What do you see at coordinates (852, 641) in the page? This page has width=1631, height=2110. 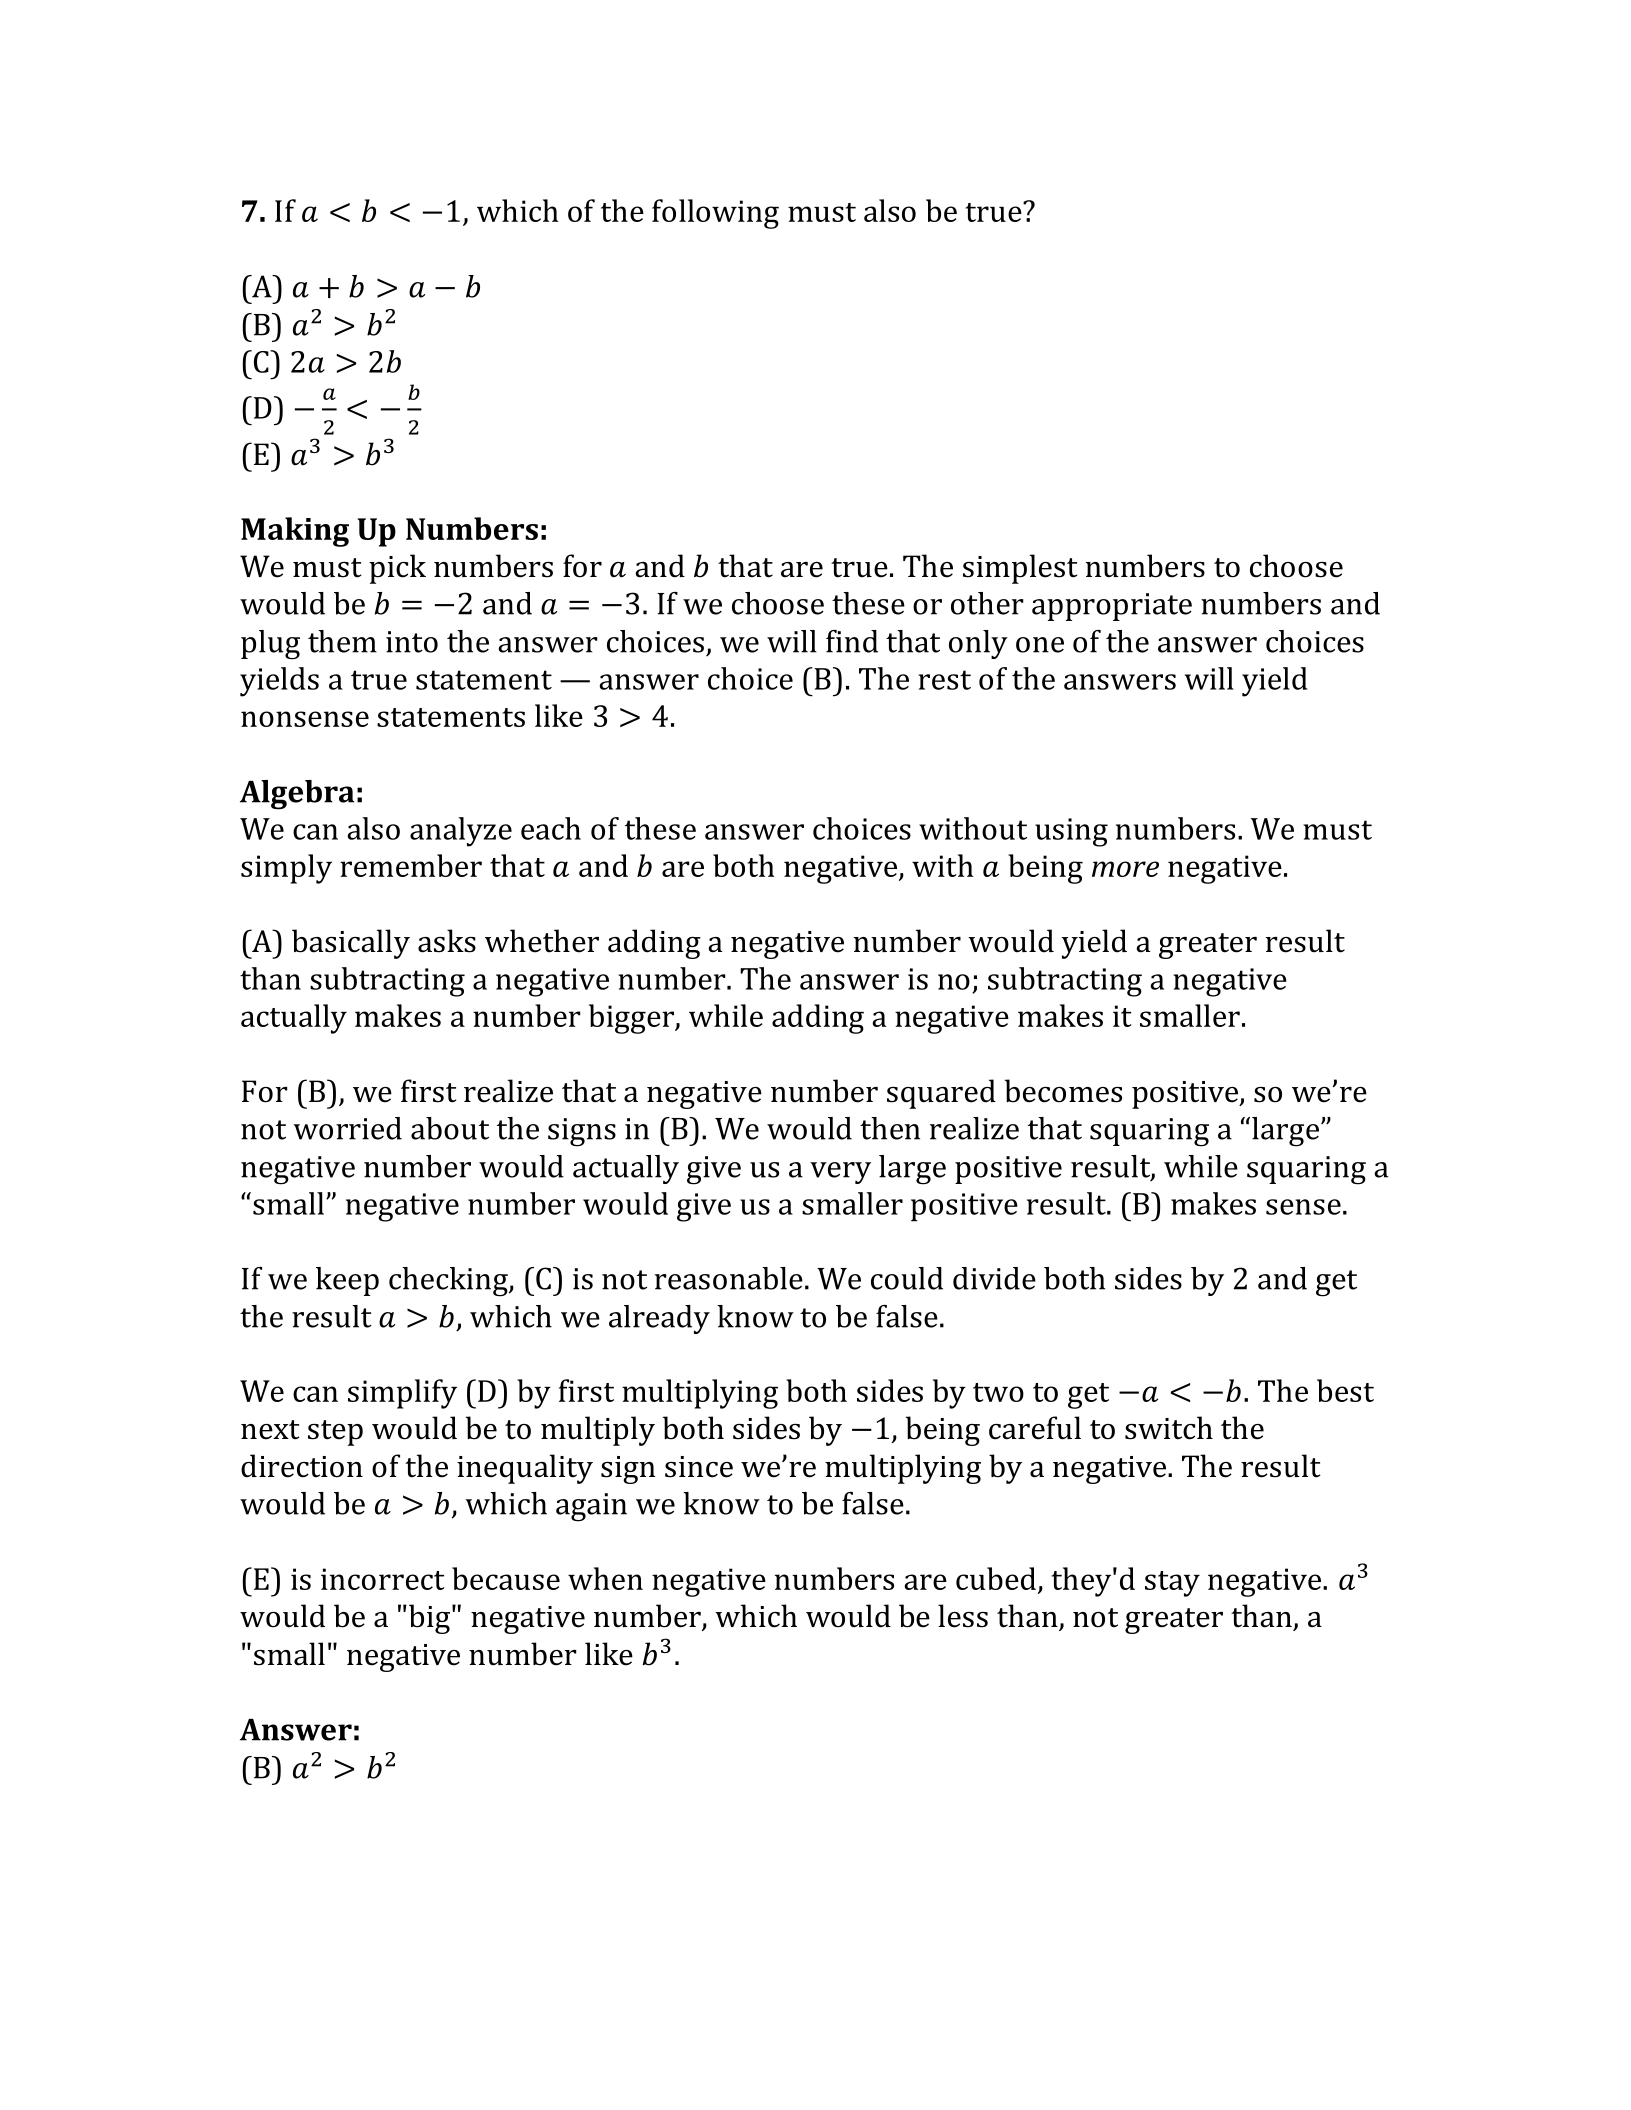 I see `find` at bounding box center [852, 641].
